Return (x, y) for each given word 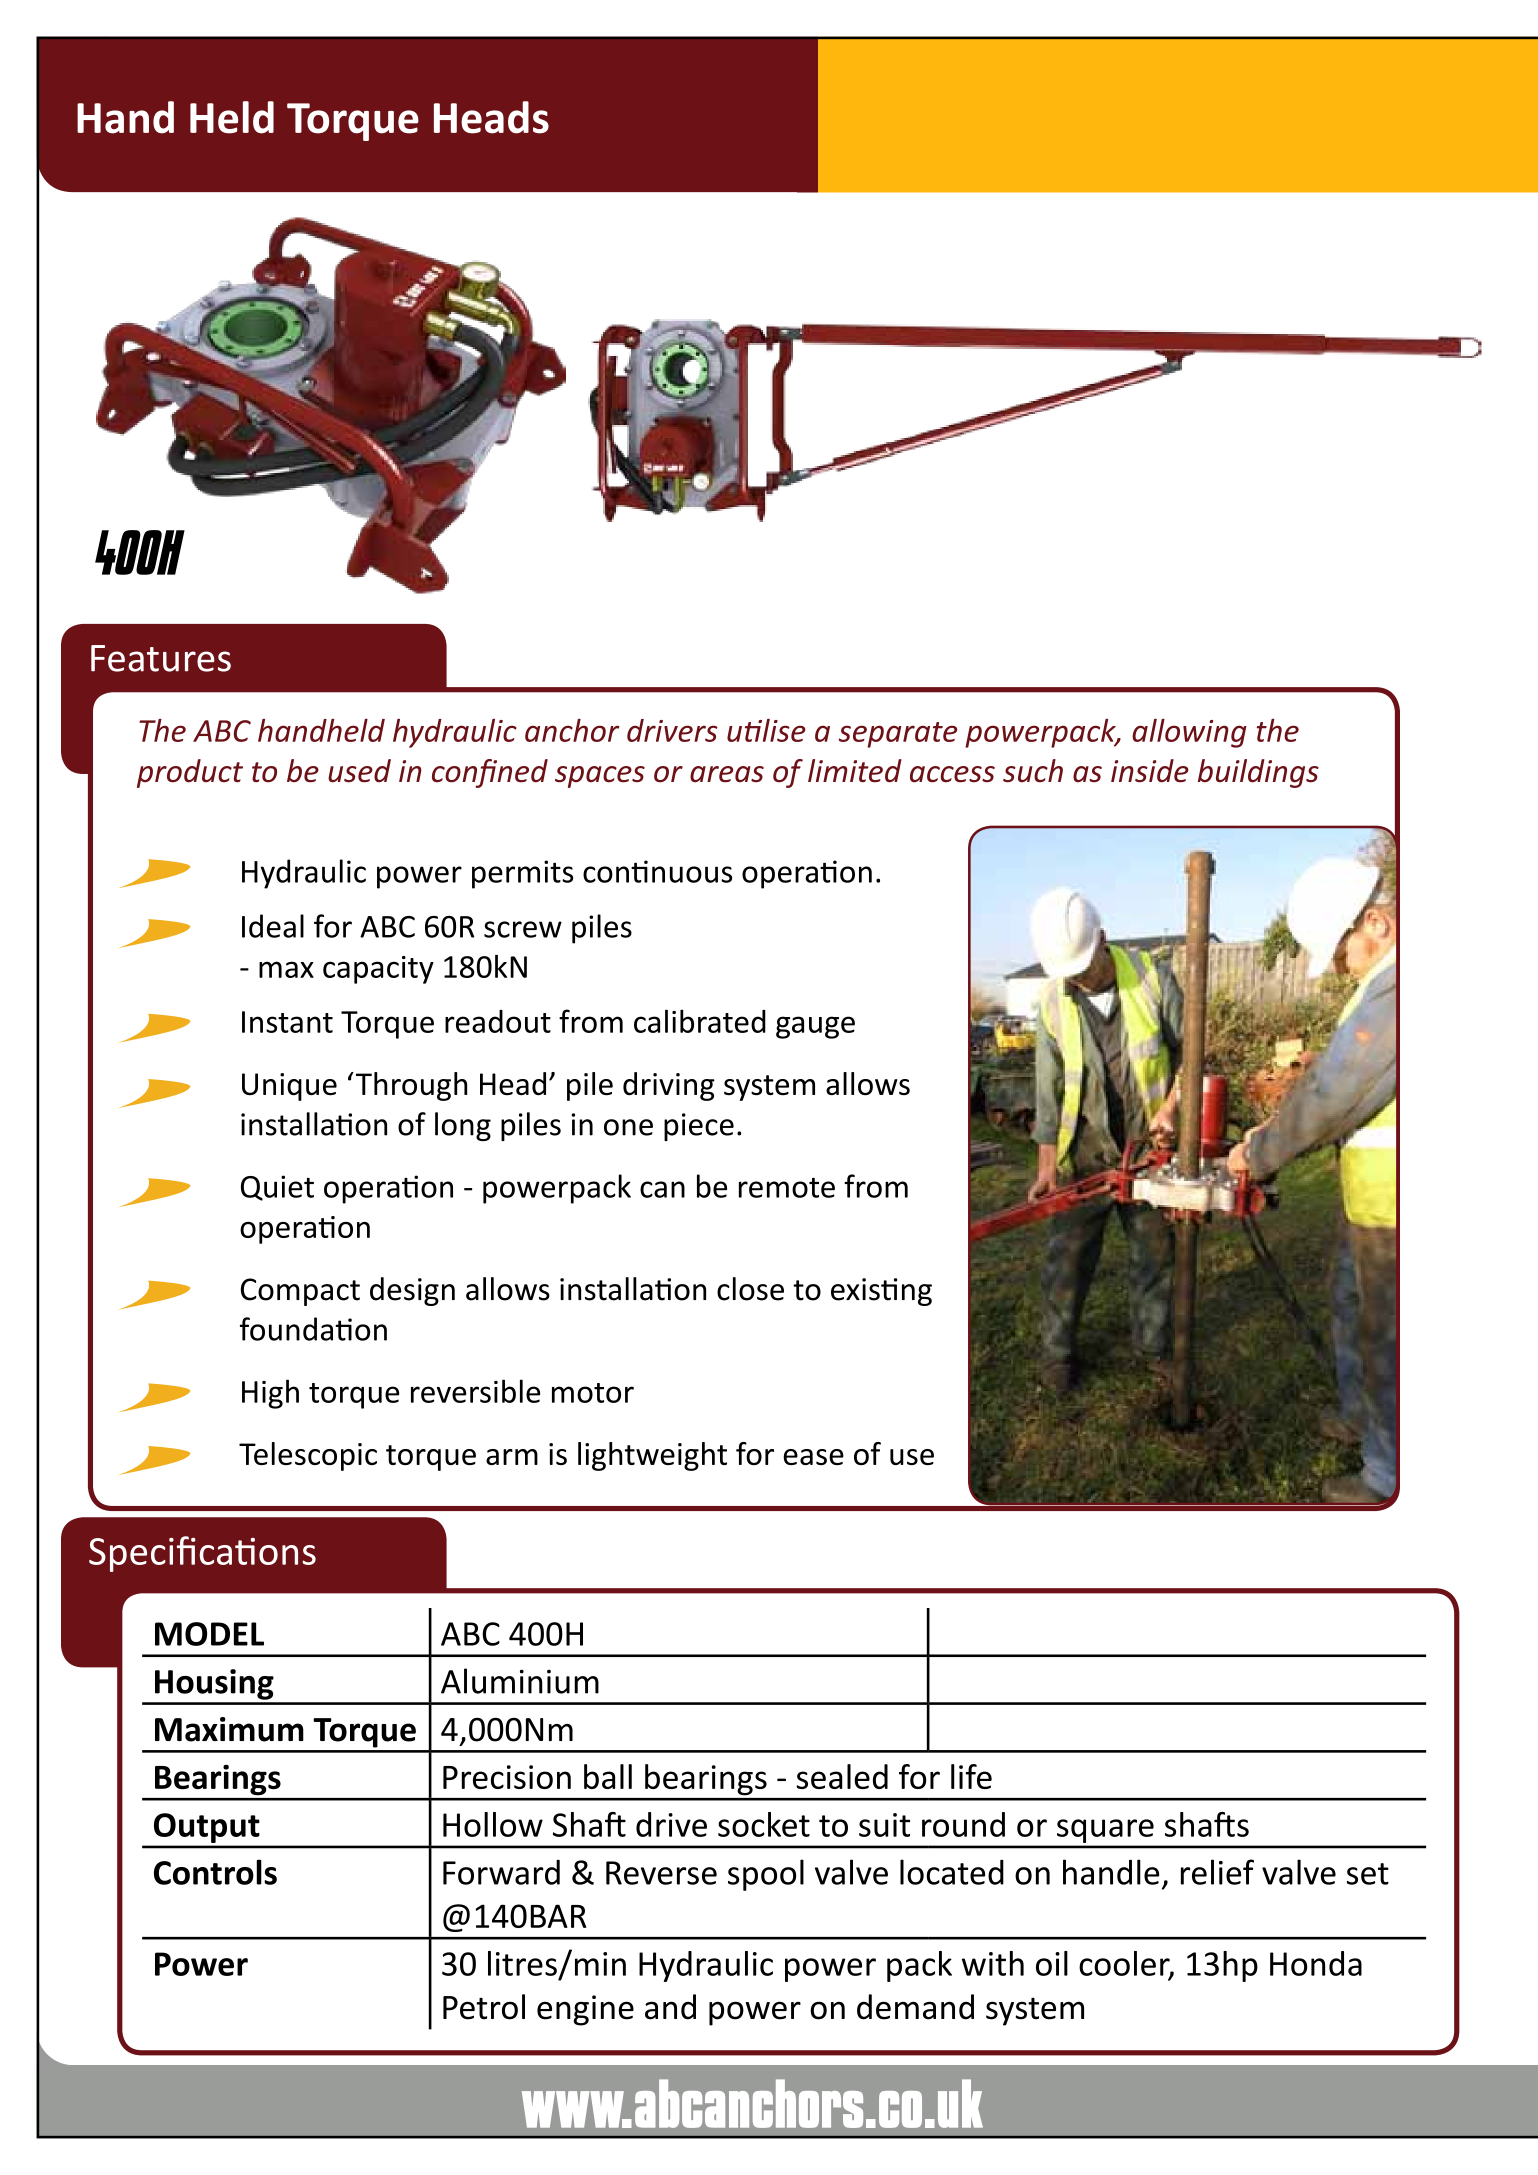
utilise (766, 730)
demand (915, 2007)
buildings (1258, 773)
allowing (1189, 733)
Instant (287, 1022)
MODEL (209, 1634)
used (359, 771)
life (971, 1776)
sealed (842, 1776)
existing (881, 1292)
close (750, 1289)
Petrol (484, 2007)
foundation (313, 1329)
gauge (815, 1027)
